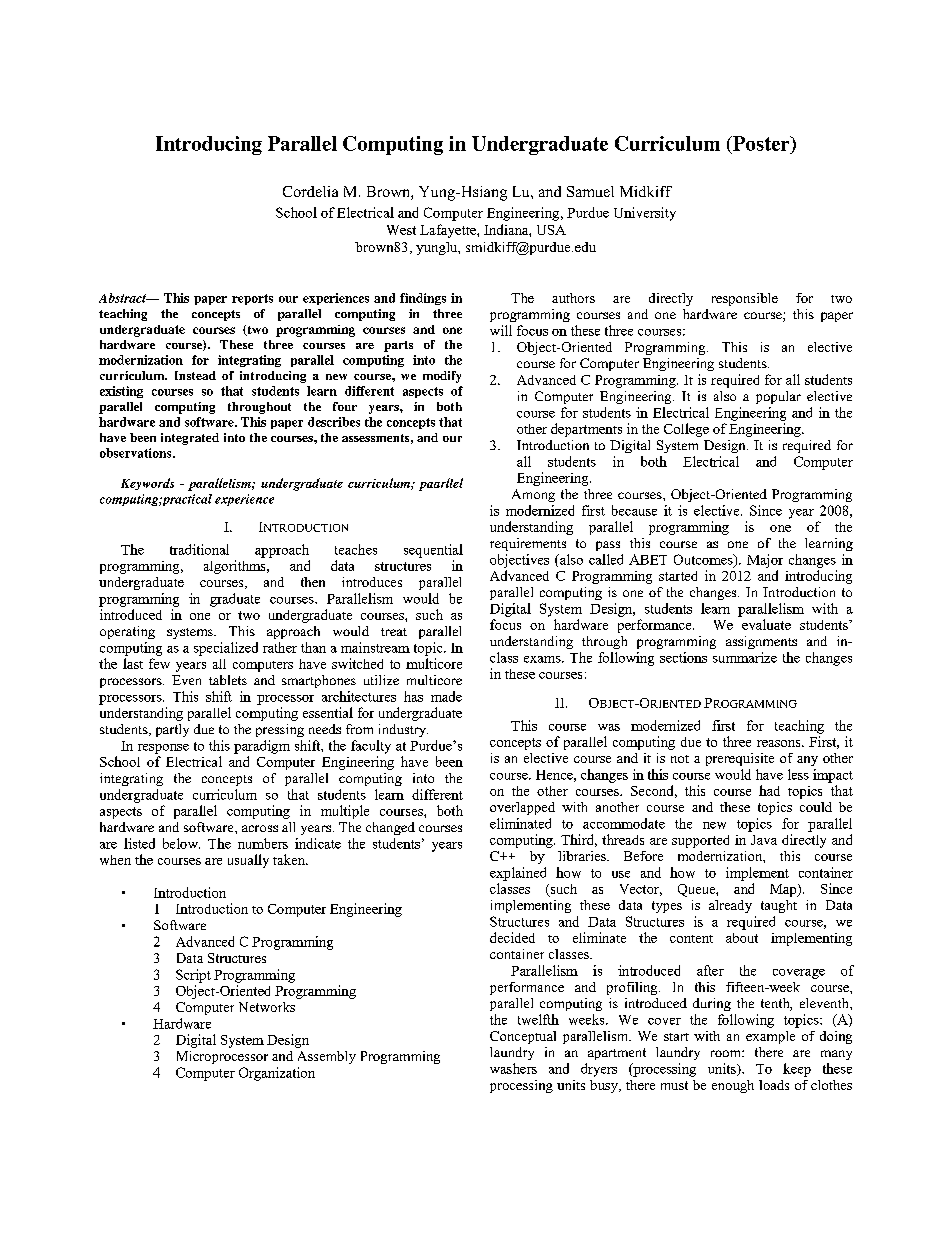  Describe the element at coordinates (277, 1074) in the screenshot. I see `Organization` at that location.
